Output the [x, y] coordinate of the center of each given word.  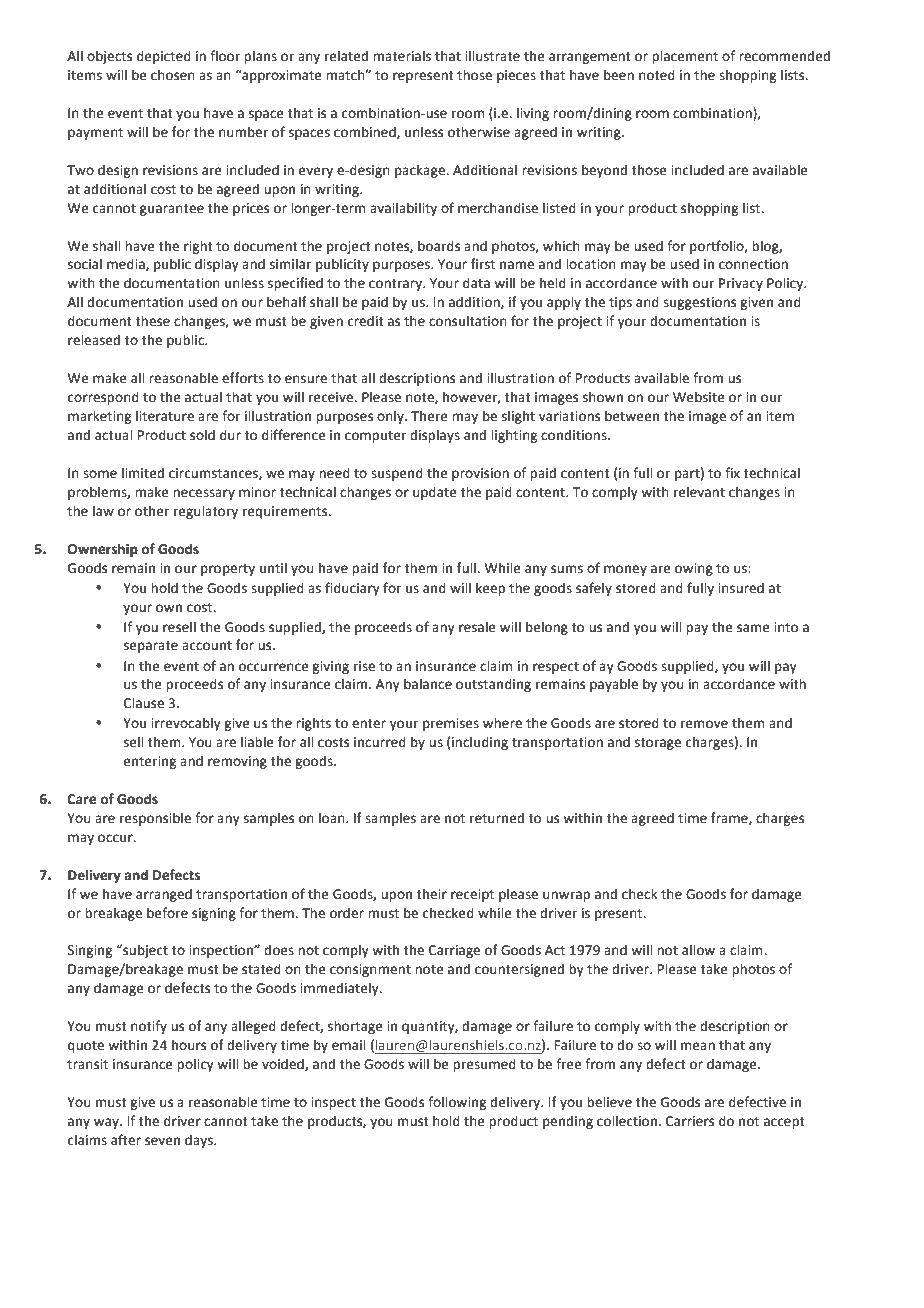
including [480, 743]
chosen [173, 75]
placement [685, 57]
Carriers [690, 1121]
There [429, 416]
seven [162, 1141]
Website [699, 397]
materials [402, 56]
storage [658, 744]
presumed [484, 1065]
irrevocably [186, 724]
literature [165, 416]
